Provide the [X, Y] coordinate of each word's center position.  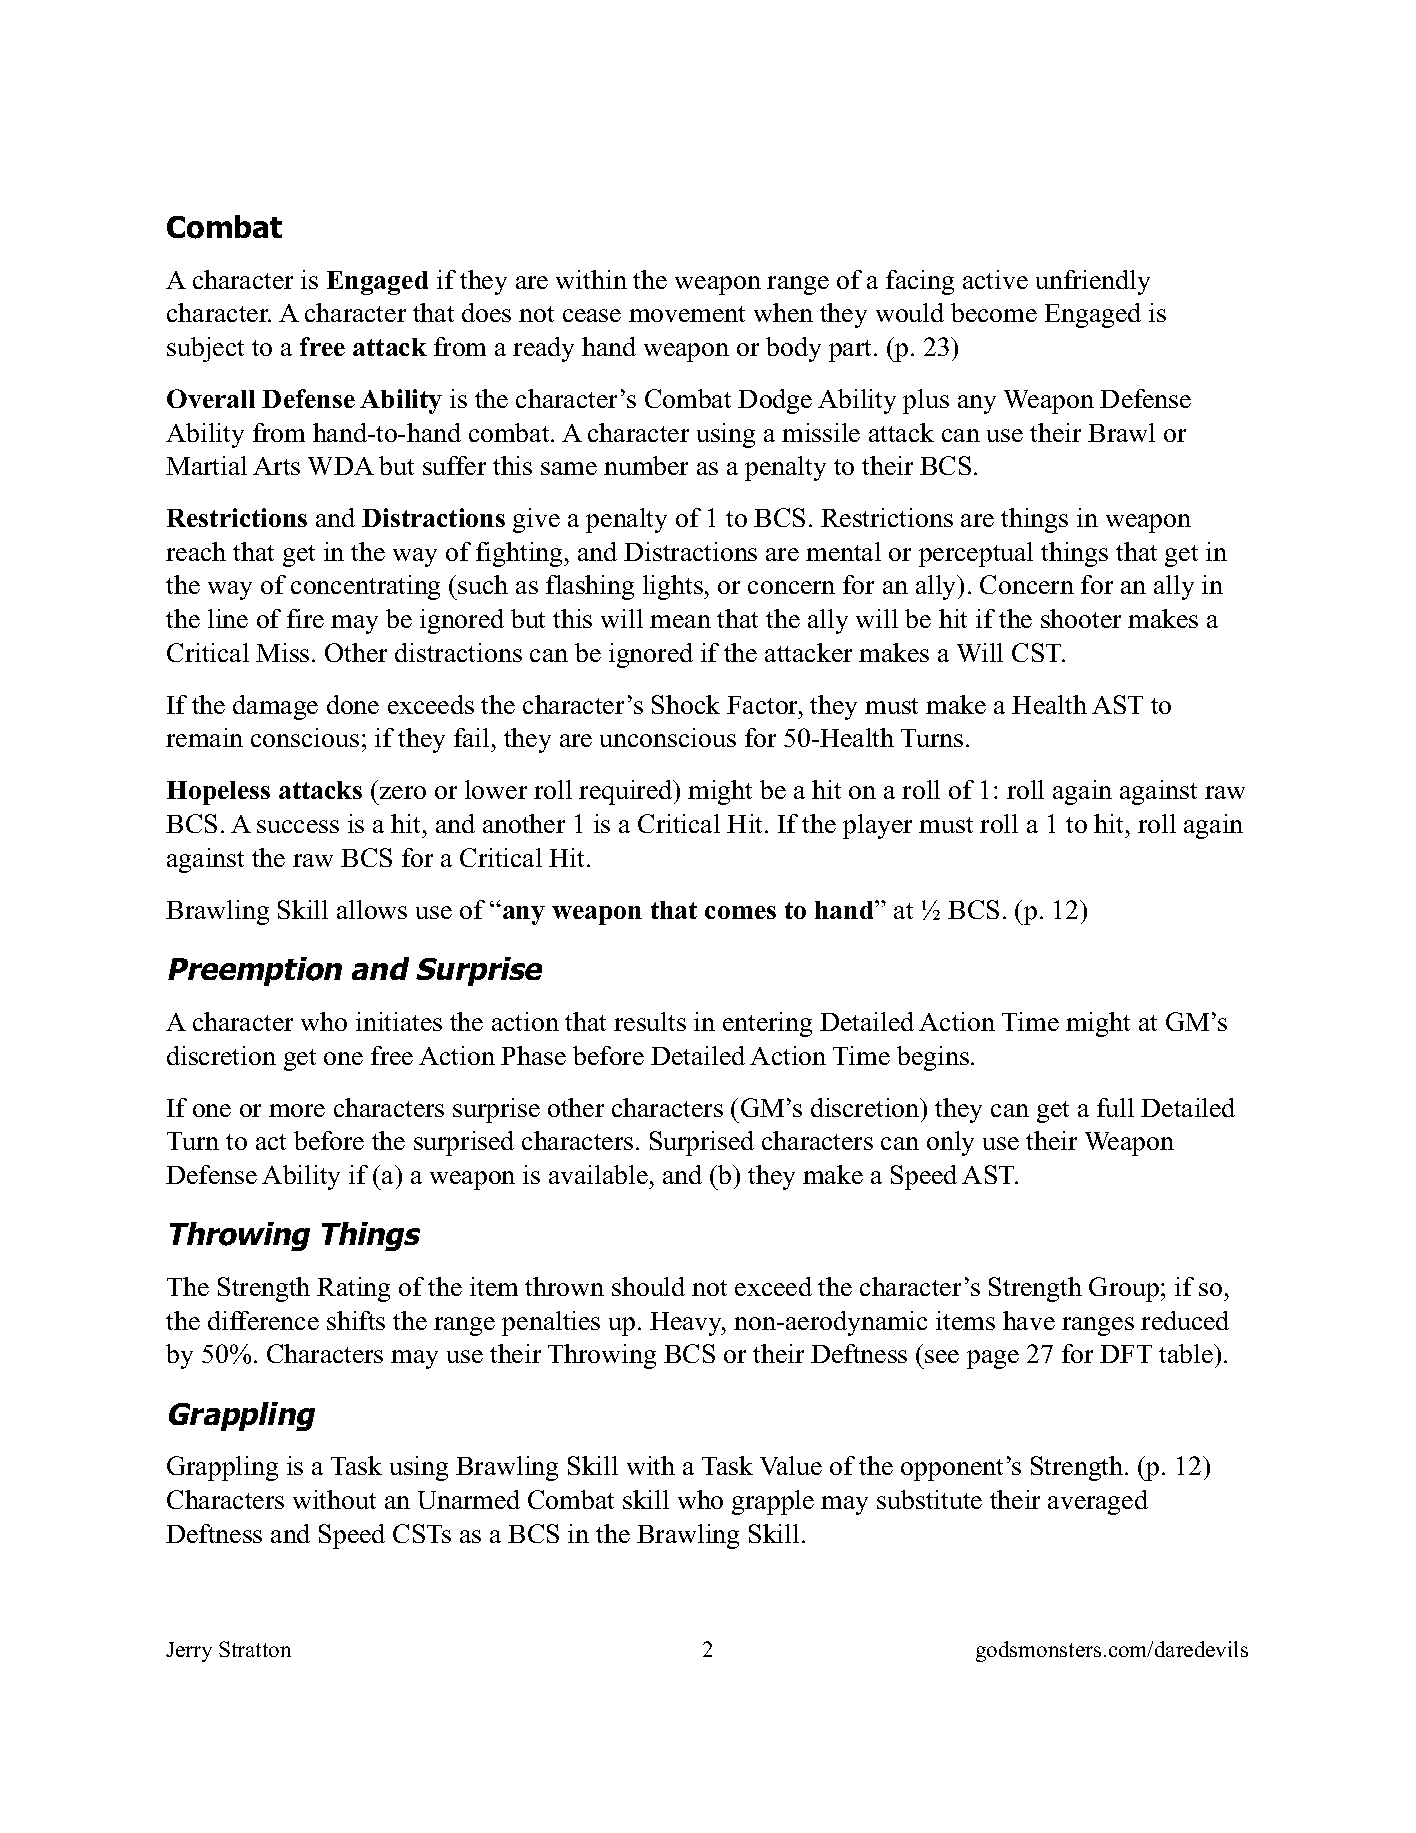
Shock [686, 704]
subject [205, 349]
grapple [773, 1502]
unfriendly [1093, 282]
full [1115, 1107]
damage [275, 707]
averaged [1098, 1502]
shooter [1081, 618]
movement [687, 314]
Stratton [255, 1649]
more [297, 1110]
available [598, 1174]
